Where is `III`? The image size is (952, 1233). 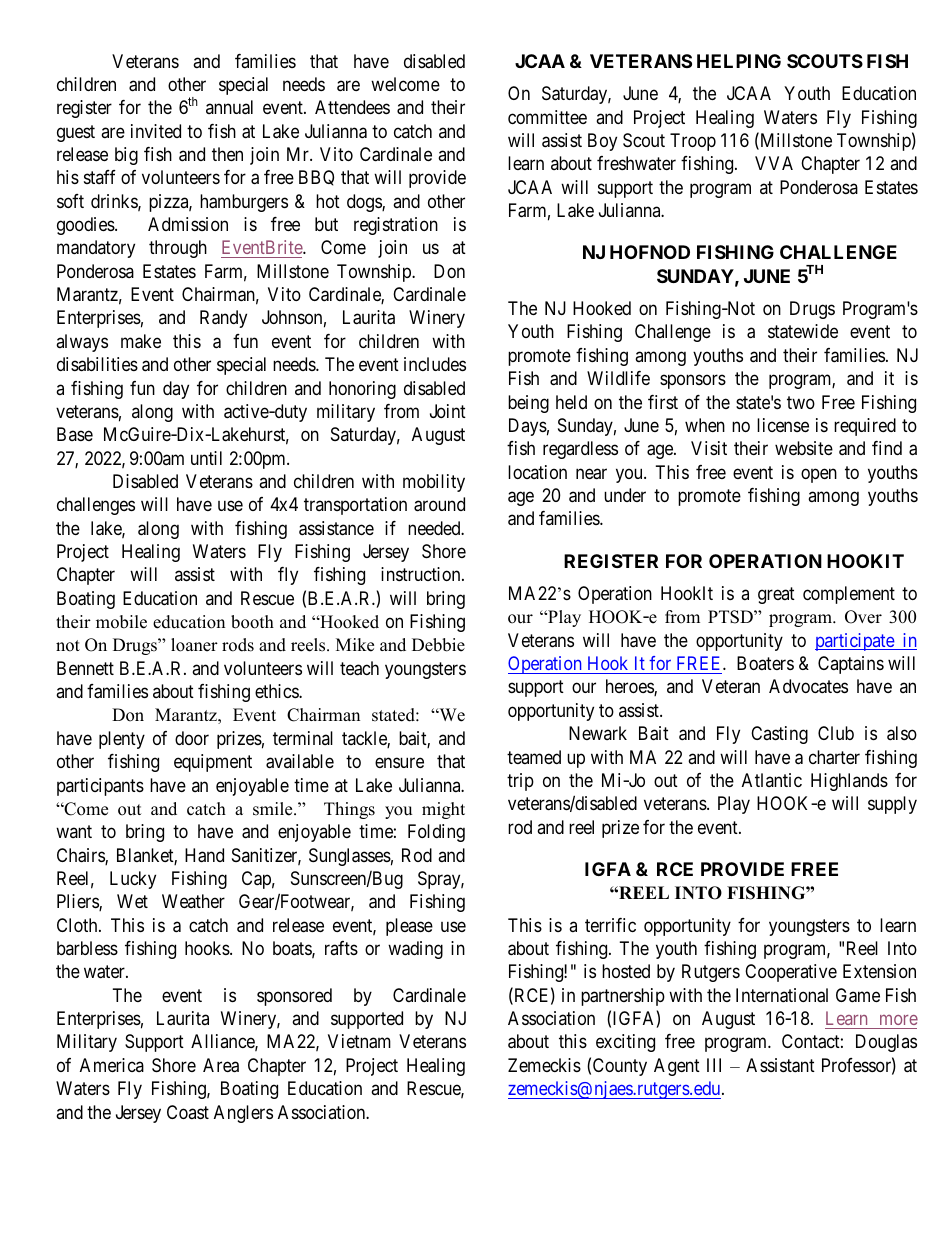
III is located at coordinates (714, 1065).
